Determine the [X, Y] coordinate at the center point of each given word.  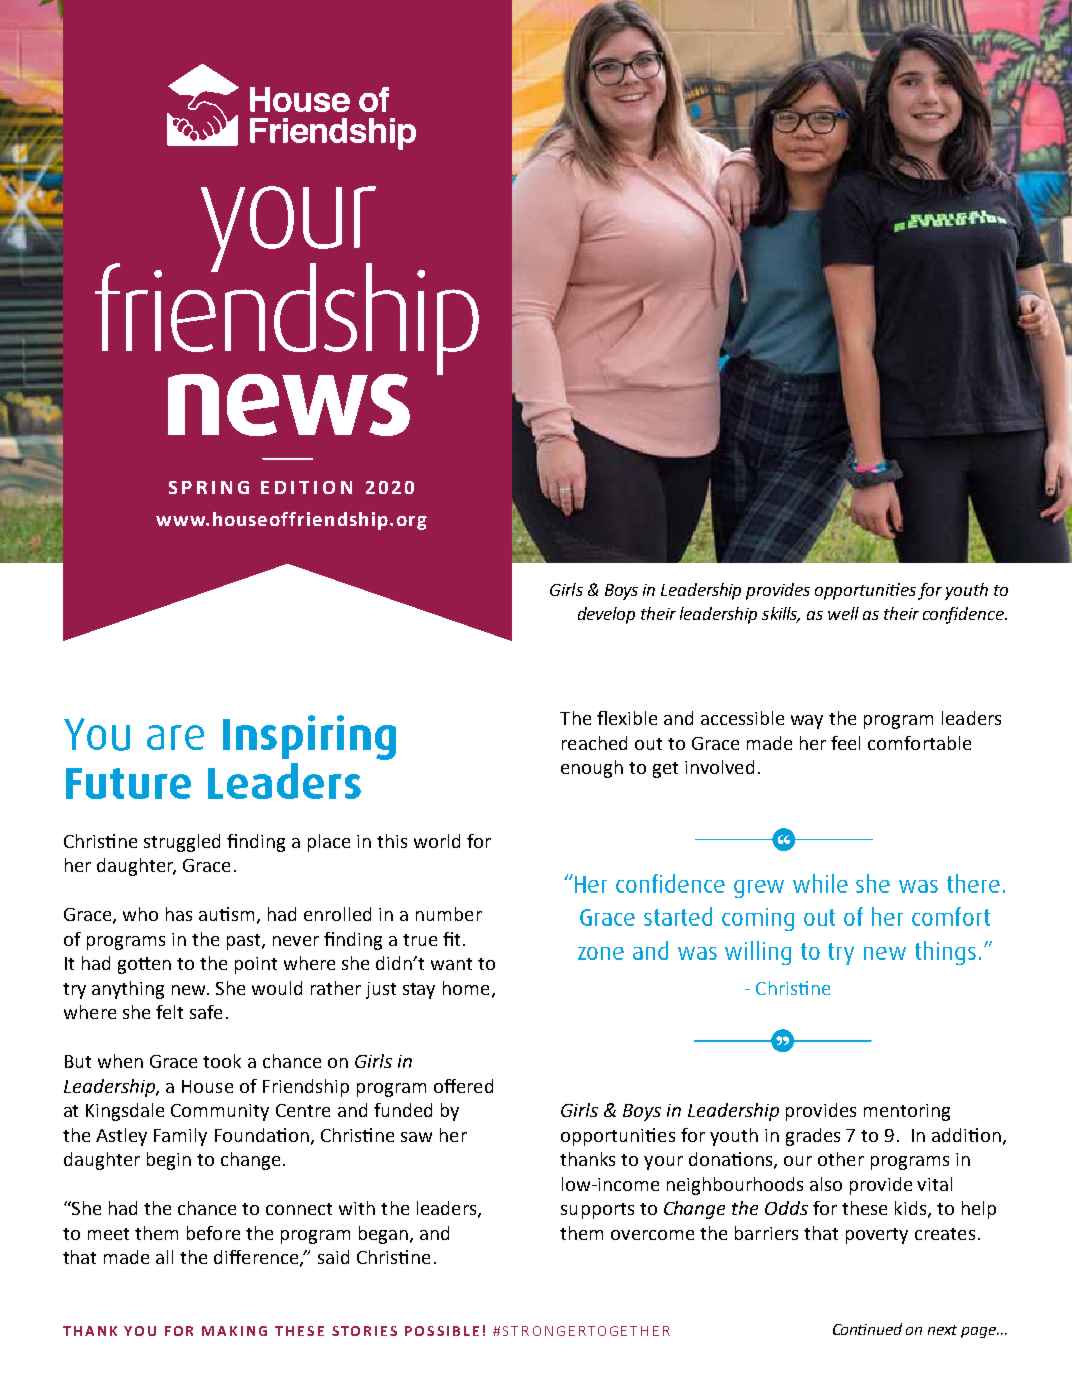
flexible [627, 718]
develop [606, 615]
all [164, 1257]
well [843, 613]
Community [220, 1112]
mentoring [907, 1112]
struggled [182, 843]
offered [463, 1086]
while [820, 883]
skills [781, 614]
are [175, 737]
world [437, 841]
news [289, 405]
